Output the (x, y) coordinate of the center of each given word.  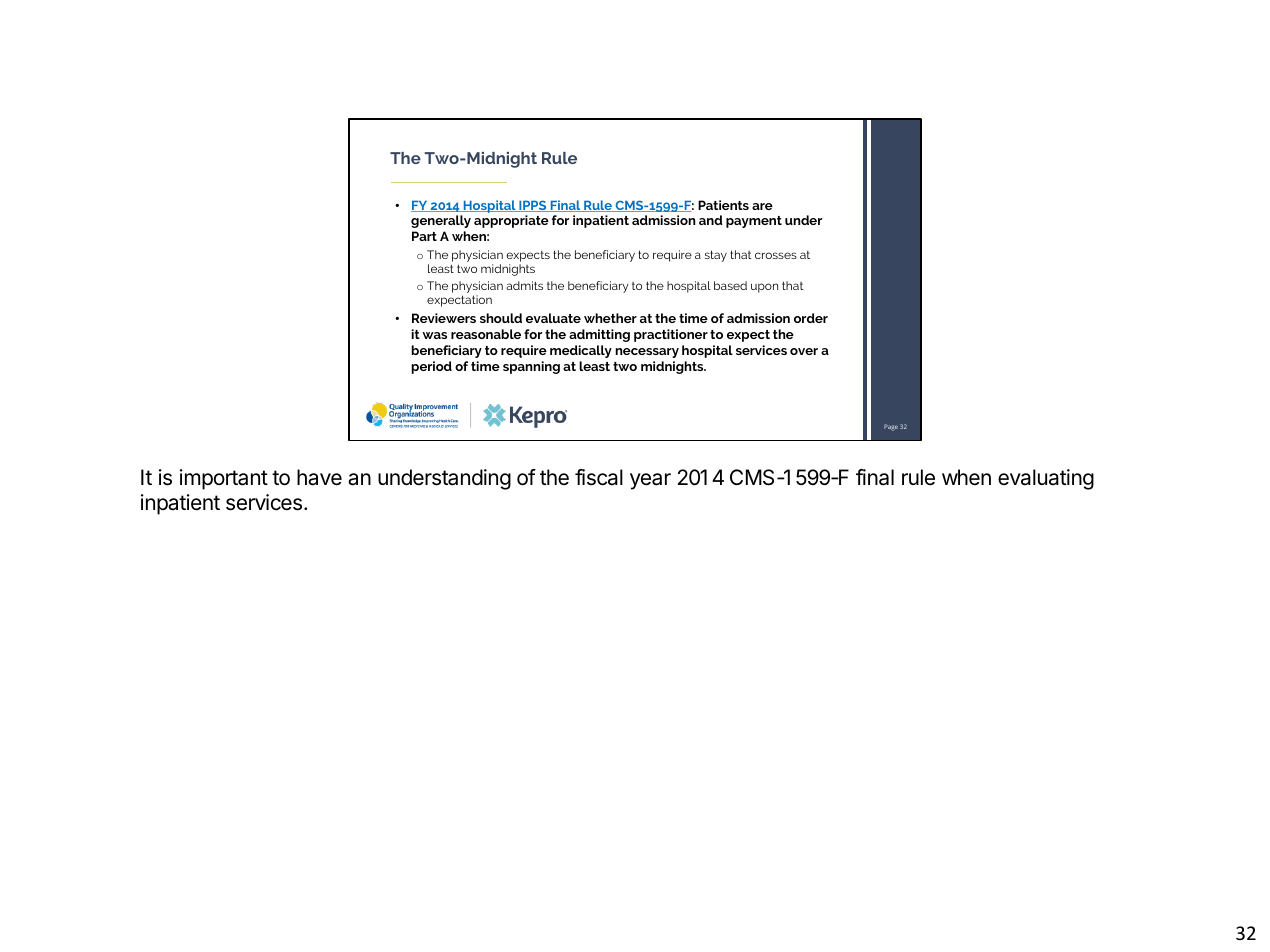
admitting (599, 335)
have (319, 477)
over (804, 351)
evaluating (1046, 479)
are (762, 206)
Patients (723, 205)
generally (441, 221)
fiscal (599, 477)
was (434, 335)
